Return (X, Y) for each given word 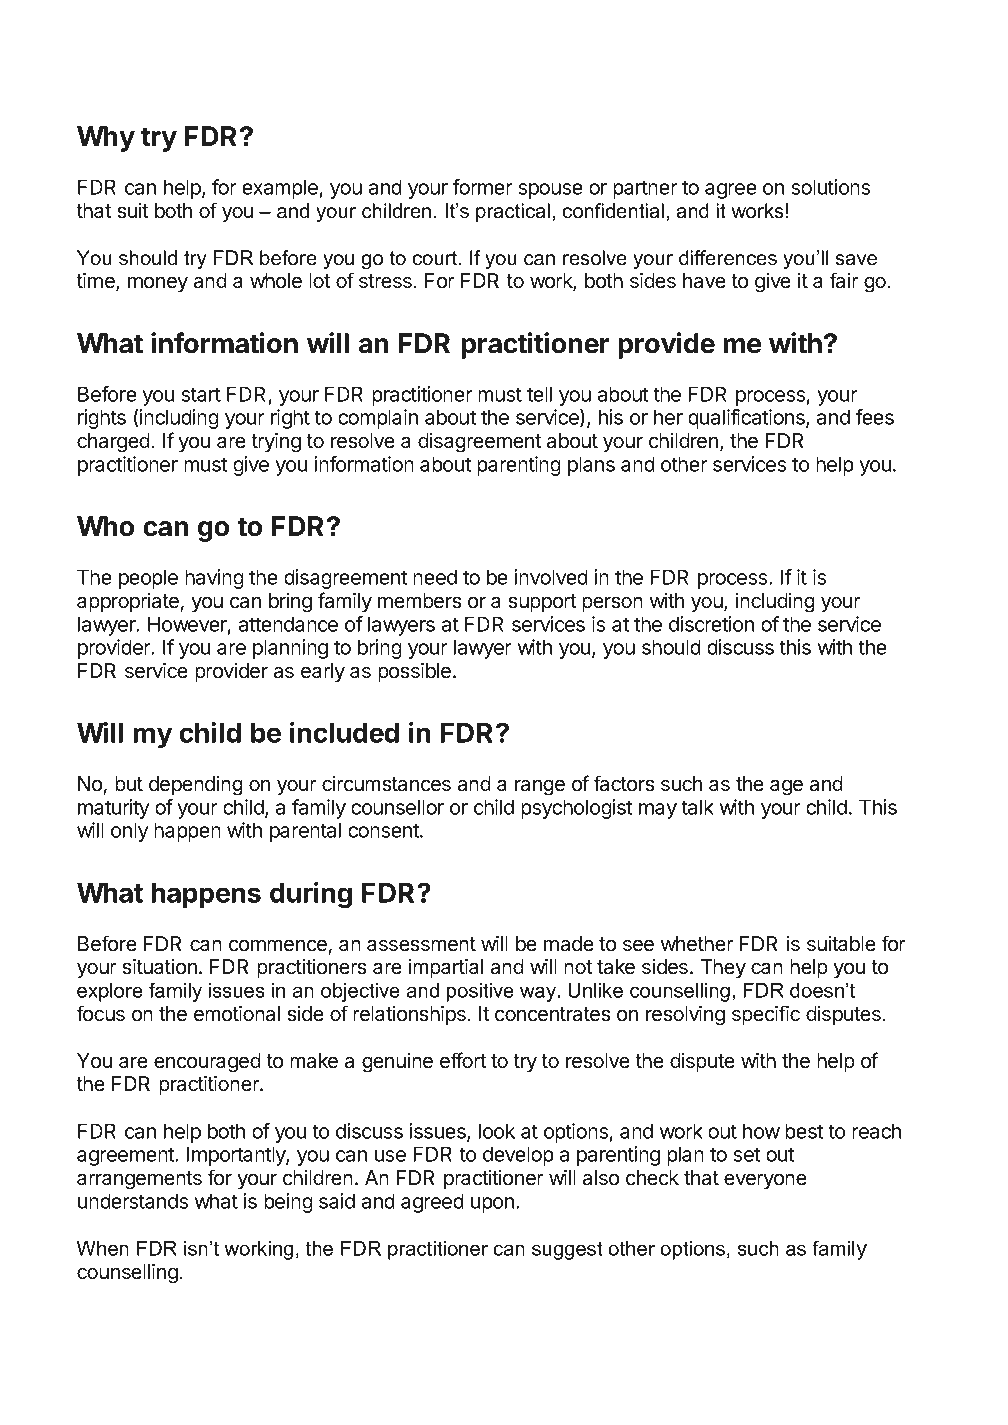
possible (414, 672)
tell (539, 394)
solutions (831, 187)
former (482, 187)
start (201, 394)
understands (133, 1201)
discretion (711, 624)
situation (159, 966)
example (280, 189)
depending (196, 786)
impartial (446, 968)
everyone (765, 1181)
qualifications (747, 419)
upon (492, 1205)
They (723, 969)
